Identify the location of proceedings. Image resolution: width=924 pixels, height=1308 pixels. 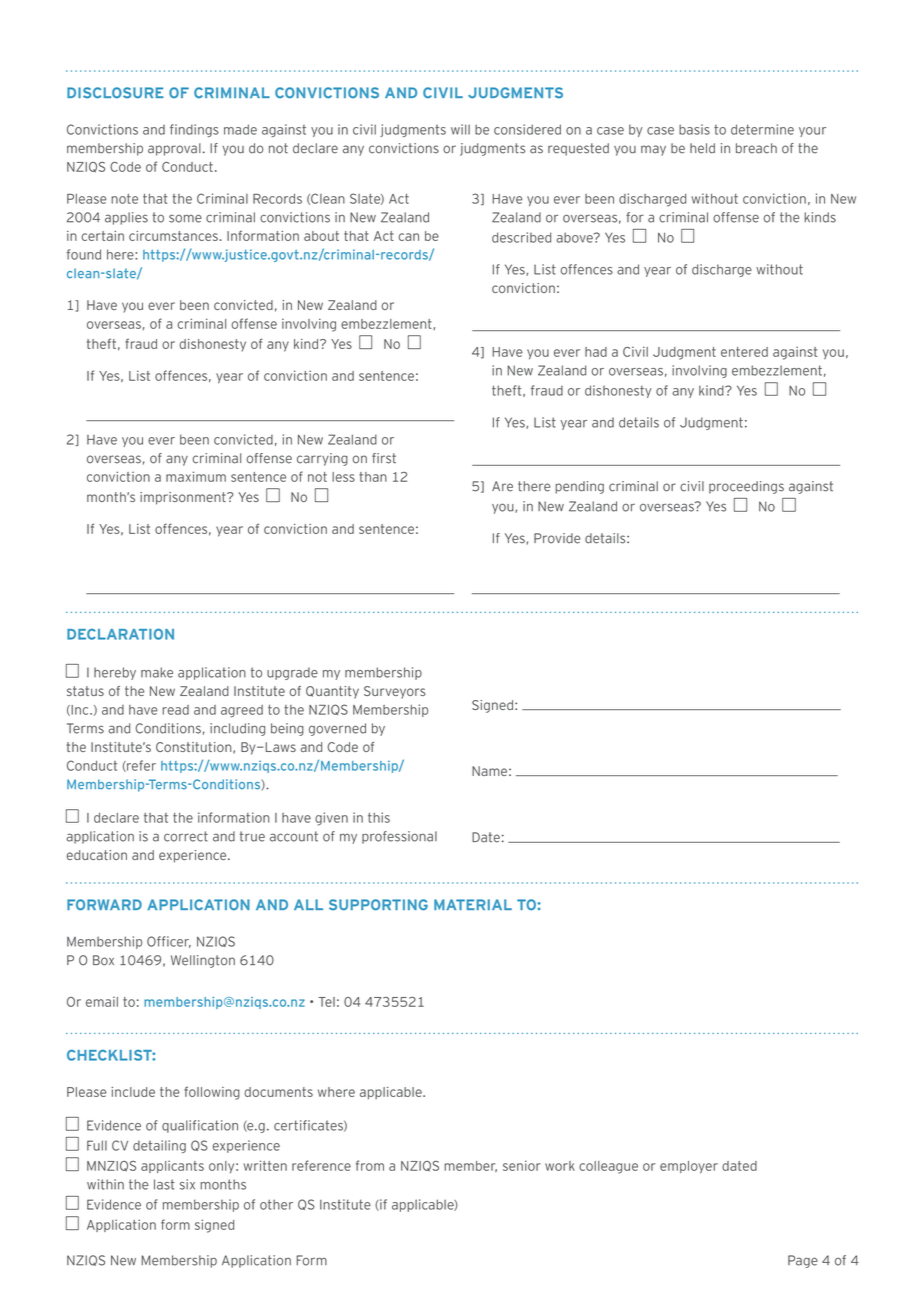
(746, 487).
